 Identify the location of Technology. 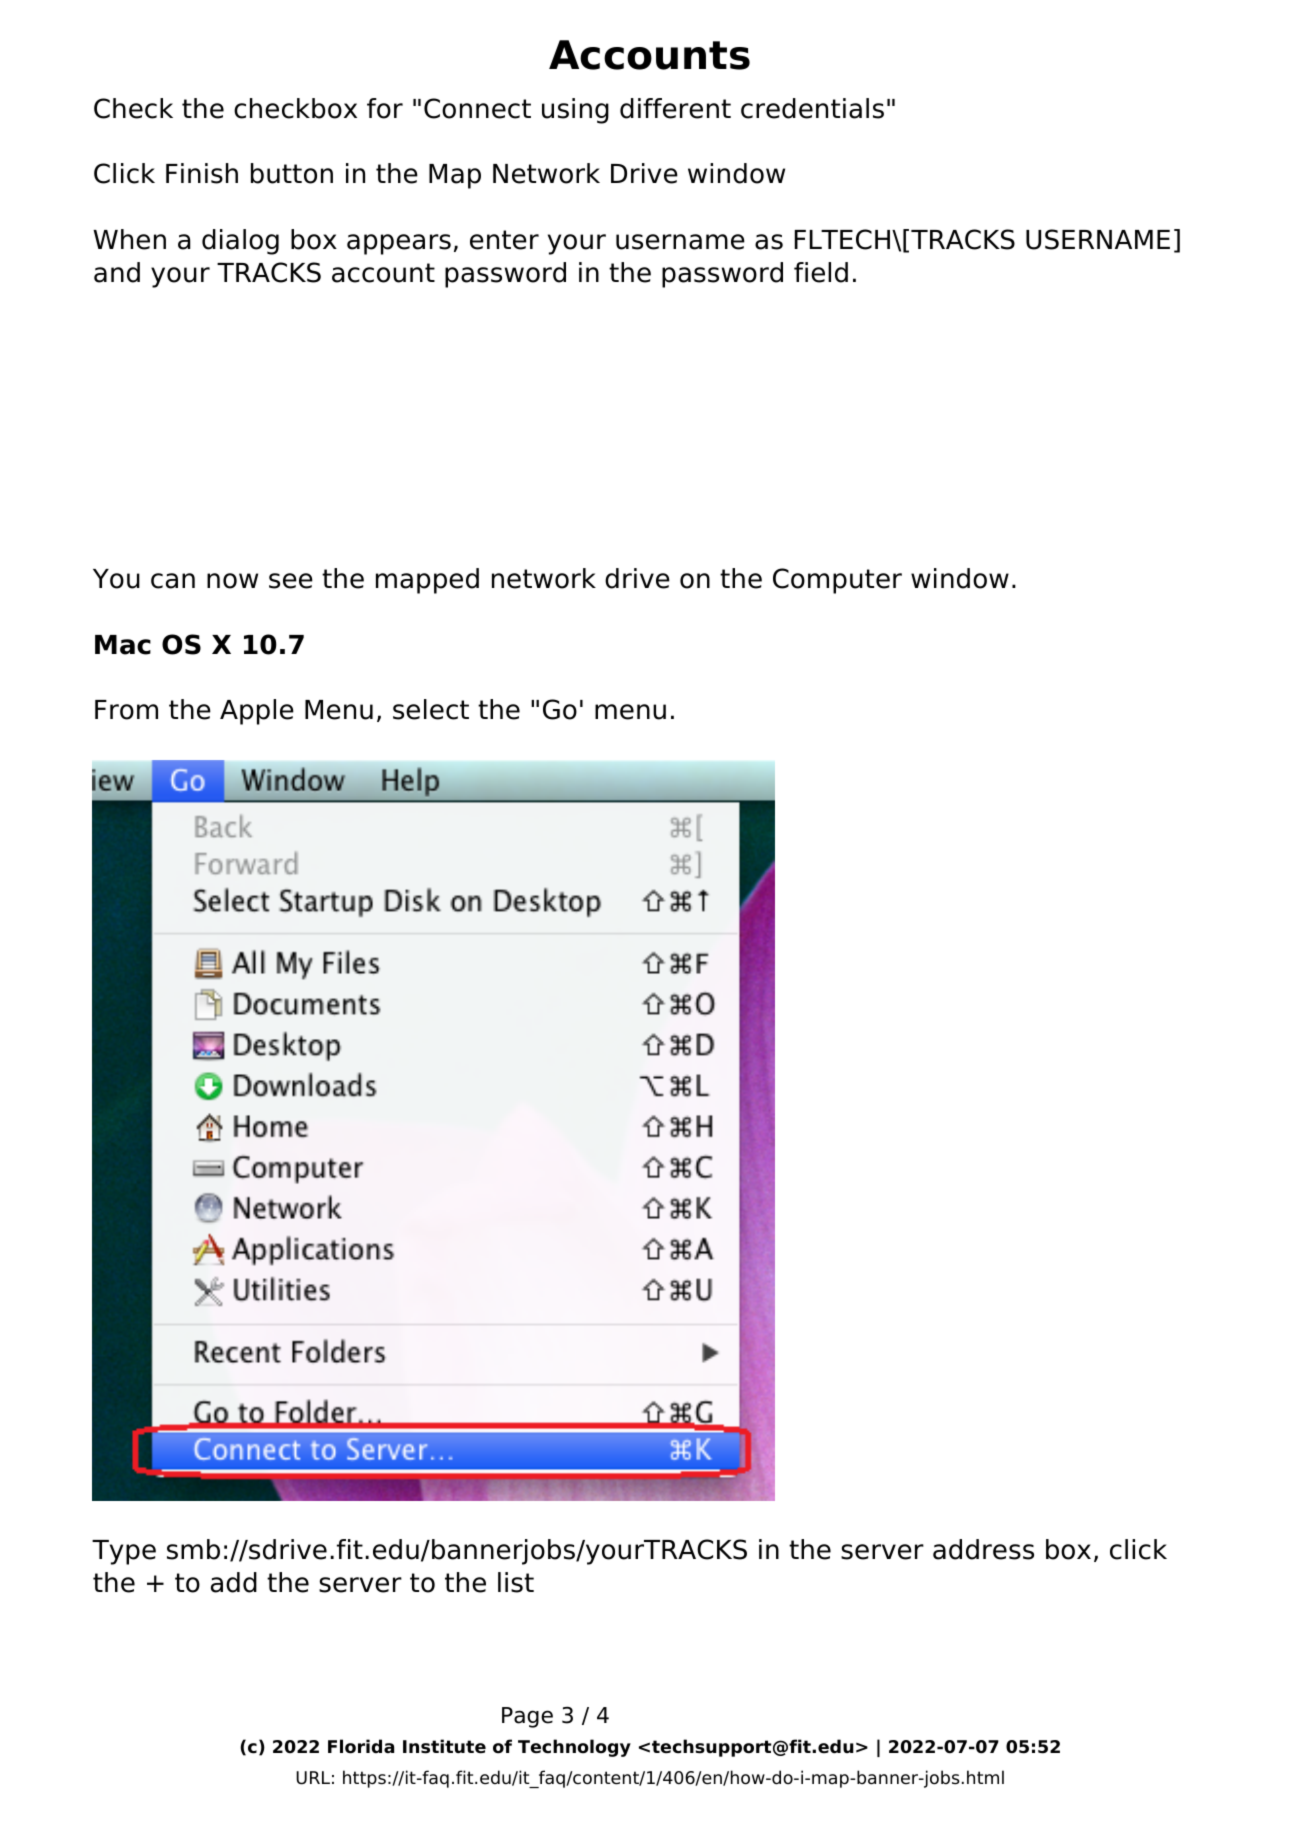
(574, 1748).
